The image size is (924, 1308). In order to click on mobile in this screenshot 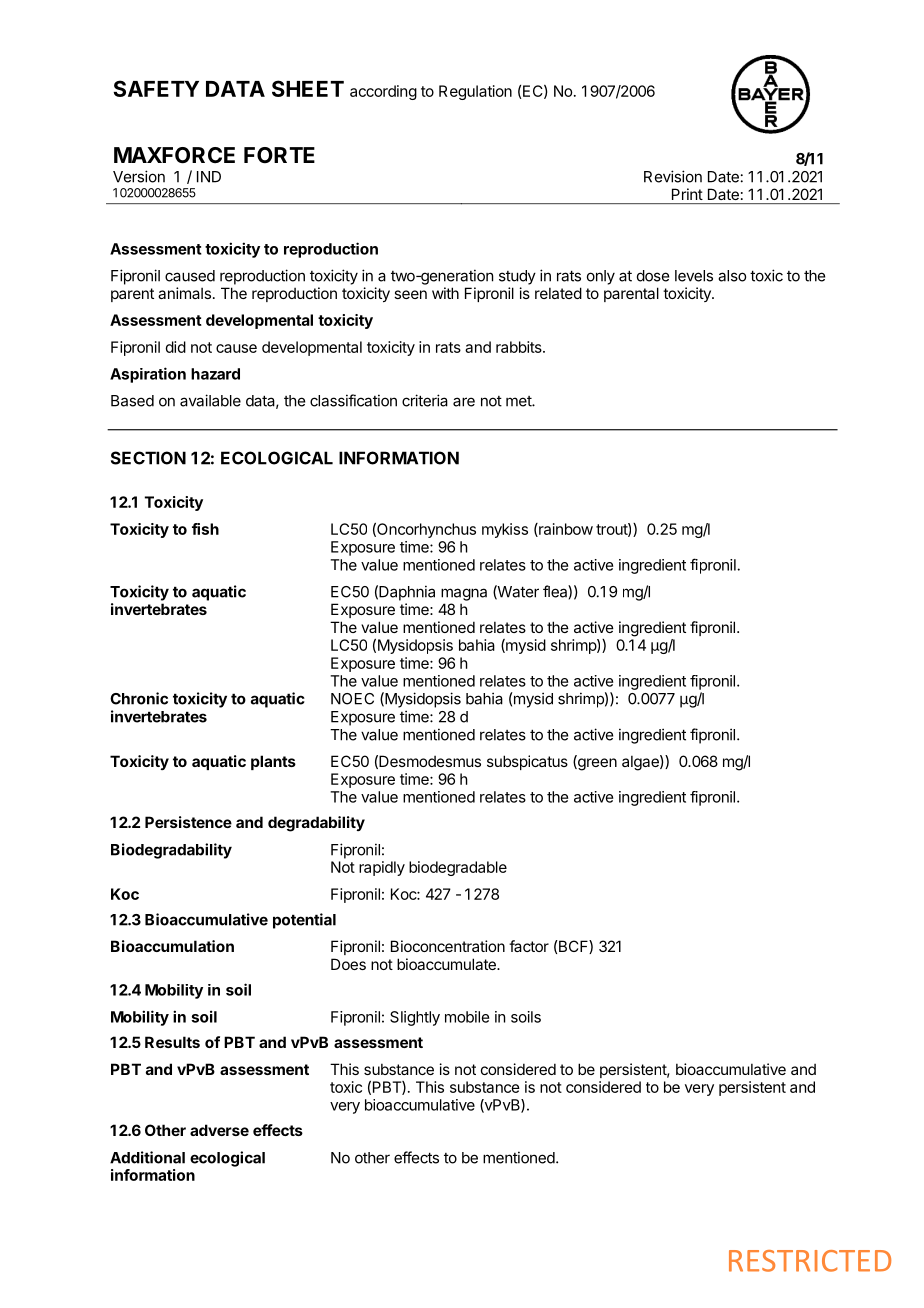, I will do `click(467, 1017)`.
